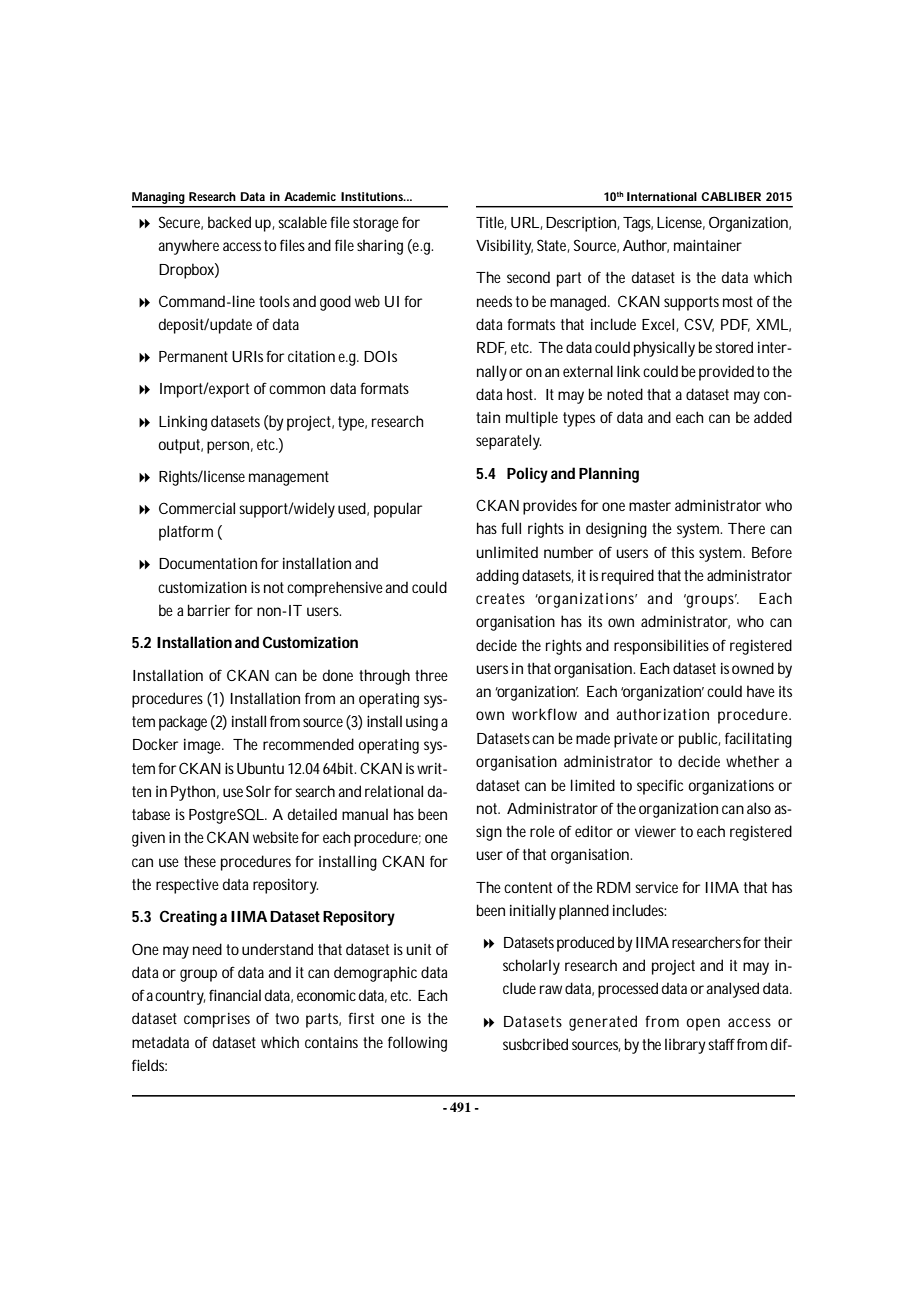  Describe the element at coordinates (204, 746) in the screenshot. I see `image` at that location.
